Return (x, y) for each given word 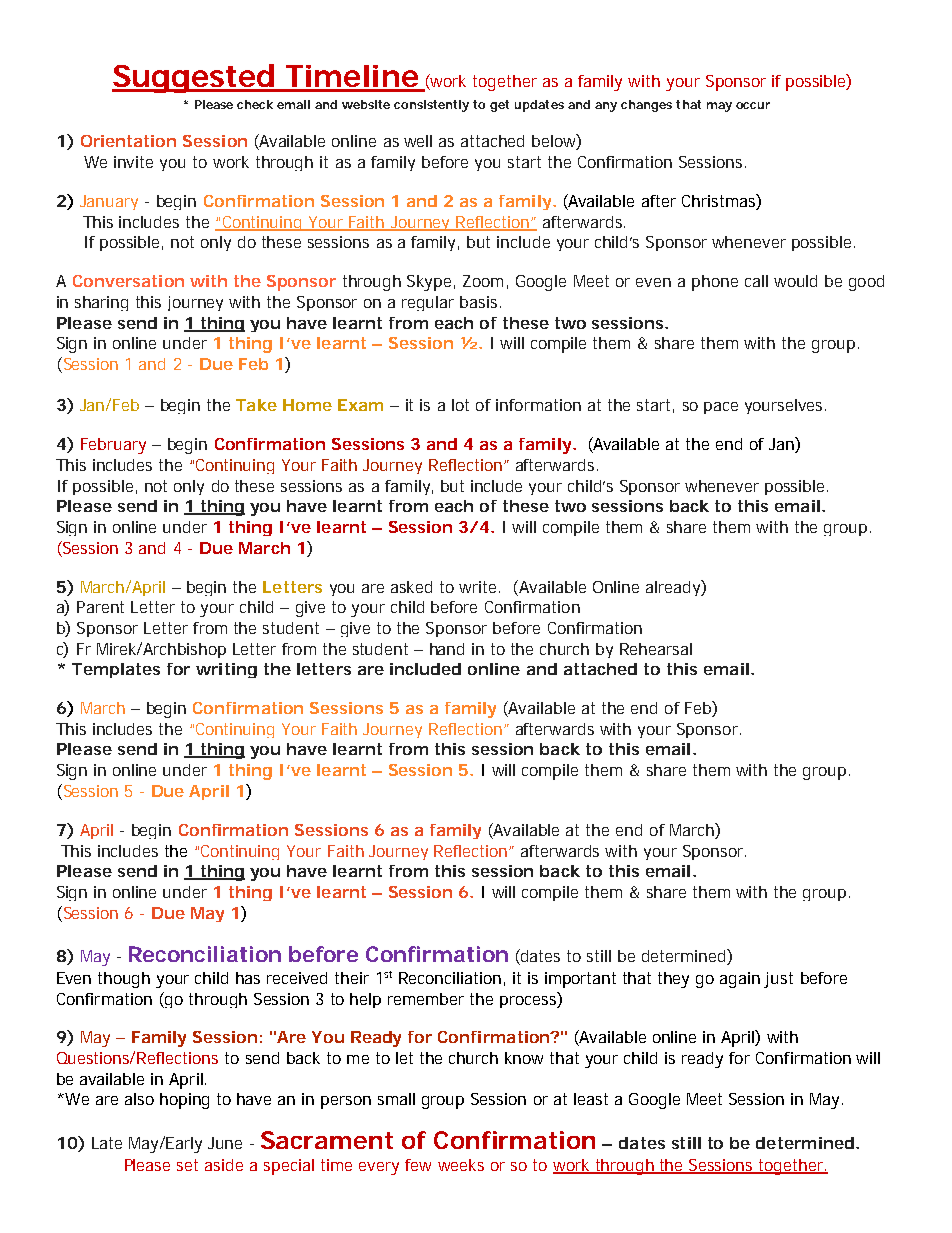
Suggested (193, 78)
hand (447, 649)
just (778, 980)
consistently (431, 106)
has (248, 978)
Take (256, 405)
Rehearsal (656, 649)
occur (753, 105)
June (225, 1143)
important (580, 980)
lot (460, 405)
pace (721, 408)
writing (226, 670)
